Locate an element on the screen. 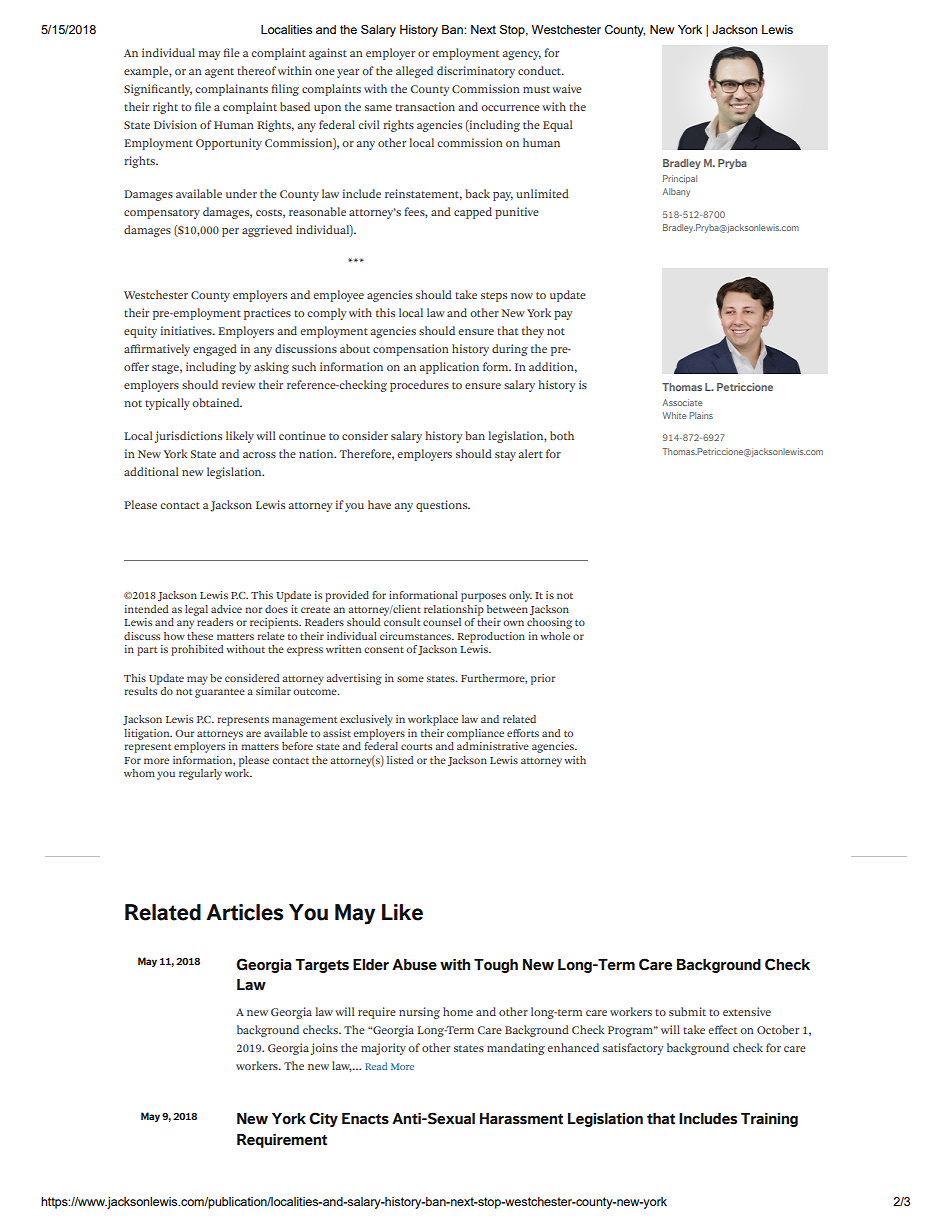 This screenshot has width=952, height=1232. Training is located at coordinates (769, 1120).
